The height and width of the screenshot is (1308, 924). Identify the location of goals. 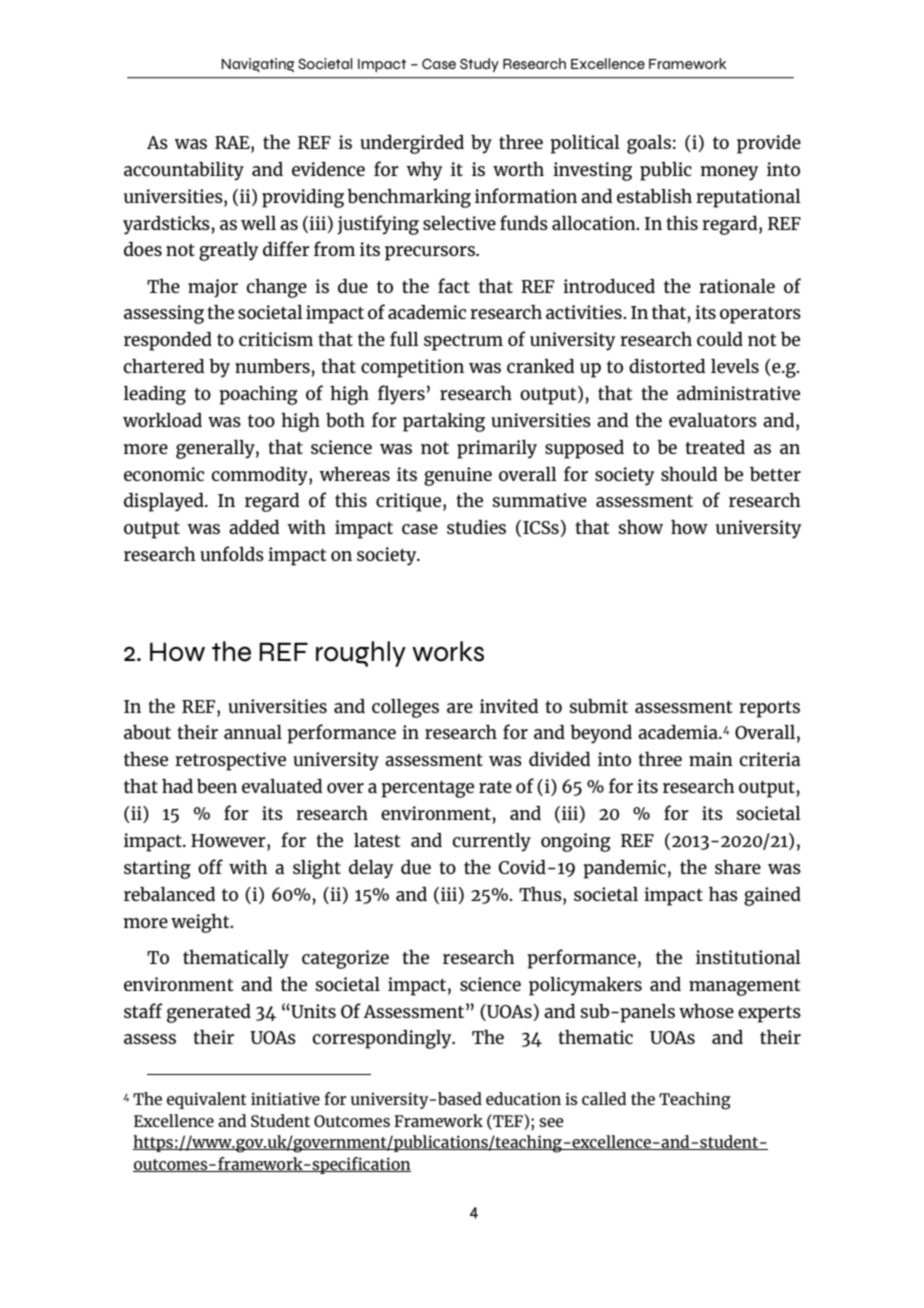
(649, 144).
